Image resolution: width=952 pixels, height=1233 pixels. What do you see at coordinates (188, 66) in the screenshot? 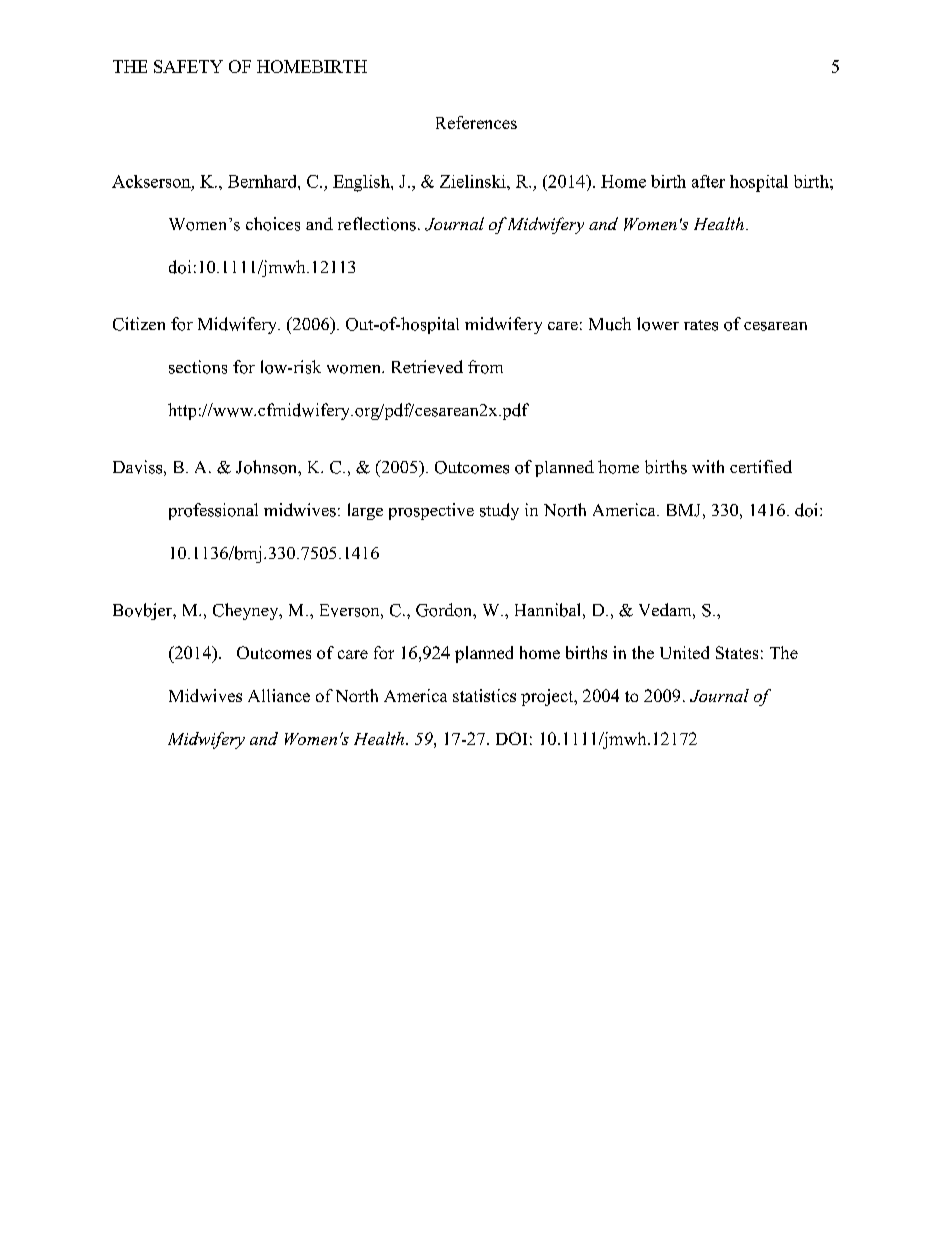
I see `SAFETY` at bounding box center [188, 66].
